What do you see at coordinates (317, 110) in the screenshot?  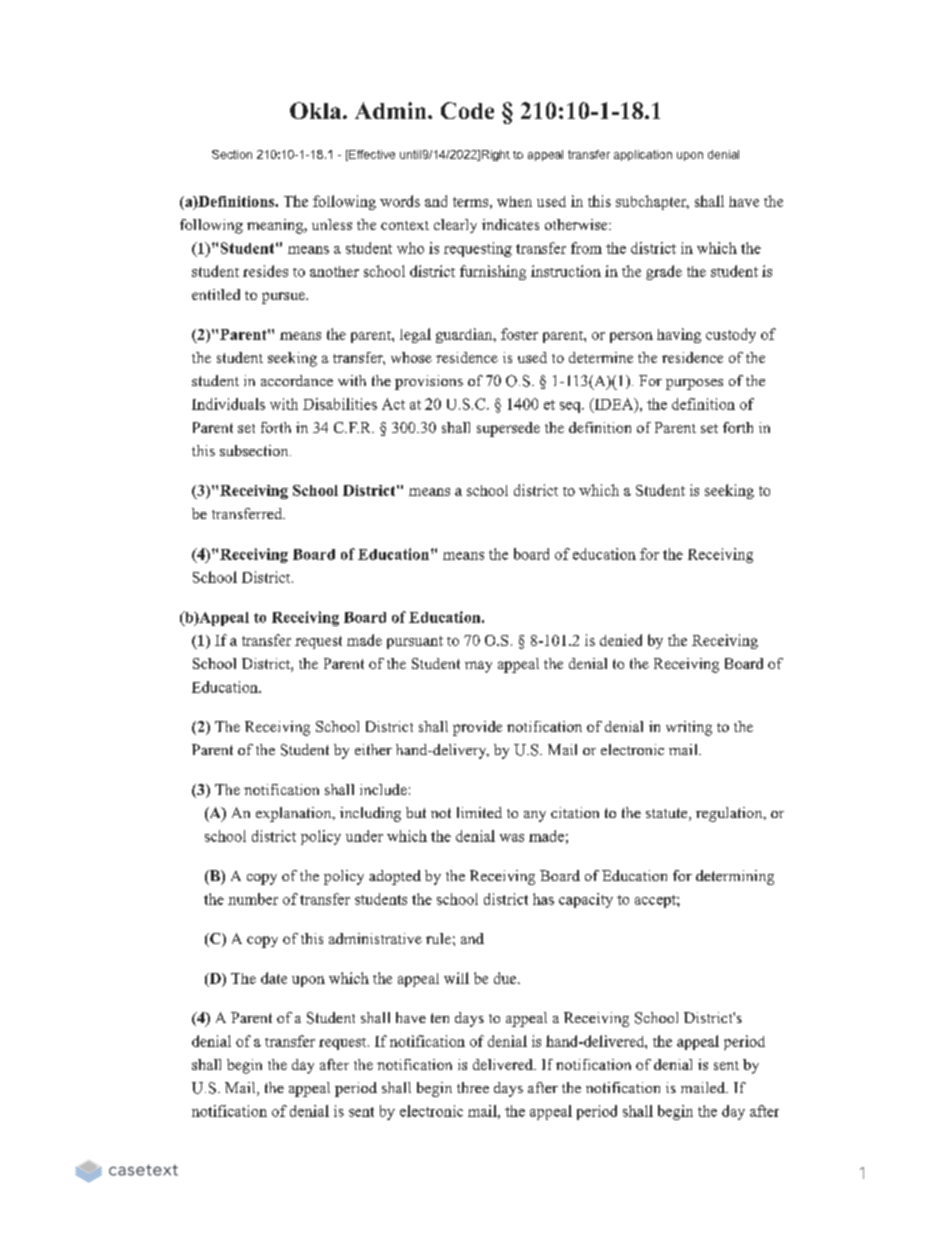 I see `Okla` at bounding box center [317, 110].
